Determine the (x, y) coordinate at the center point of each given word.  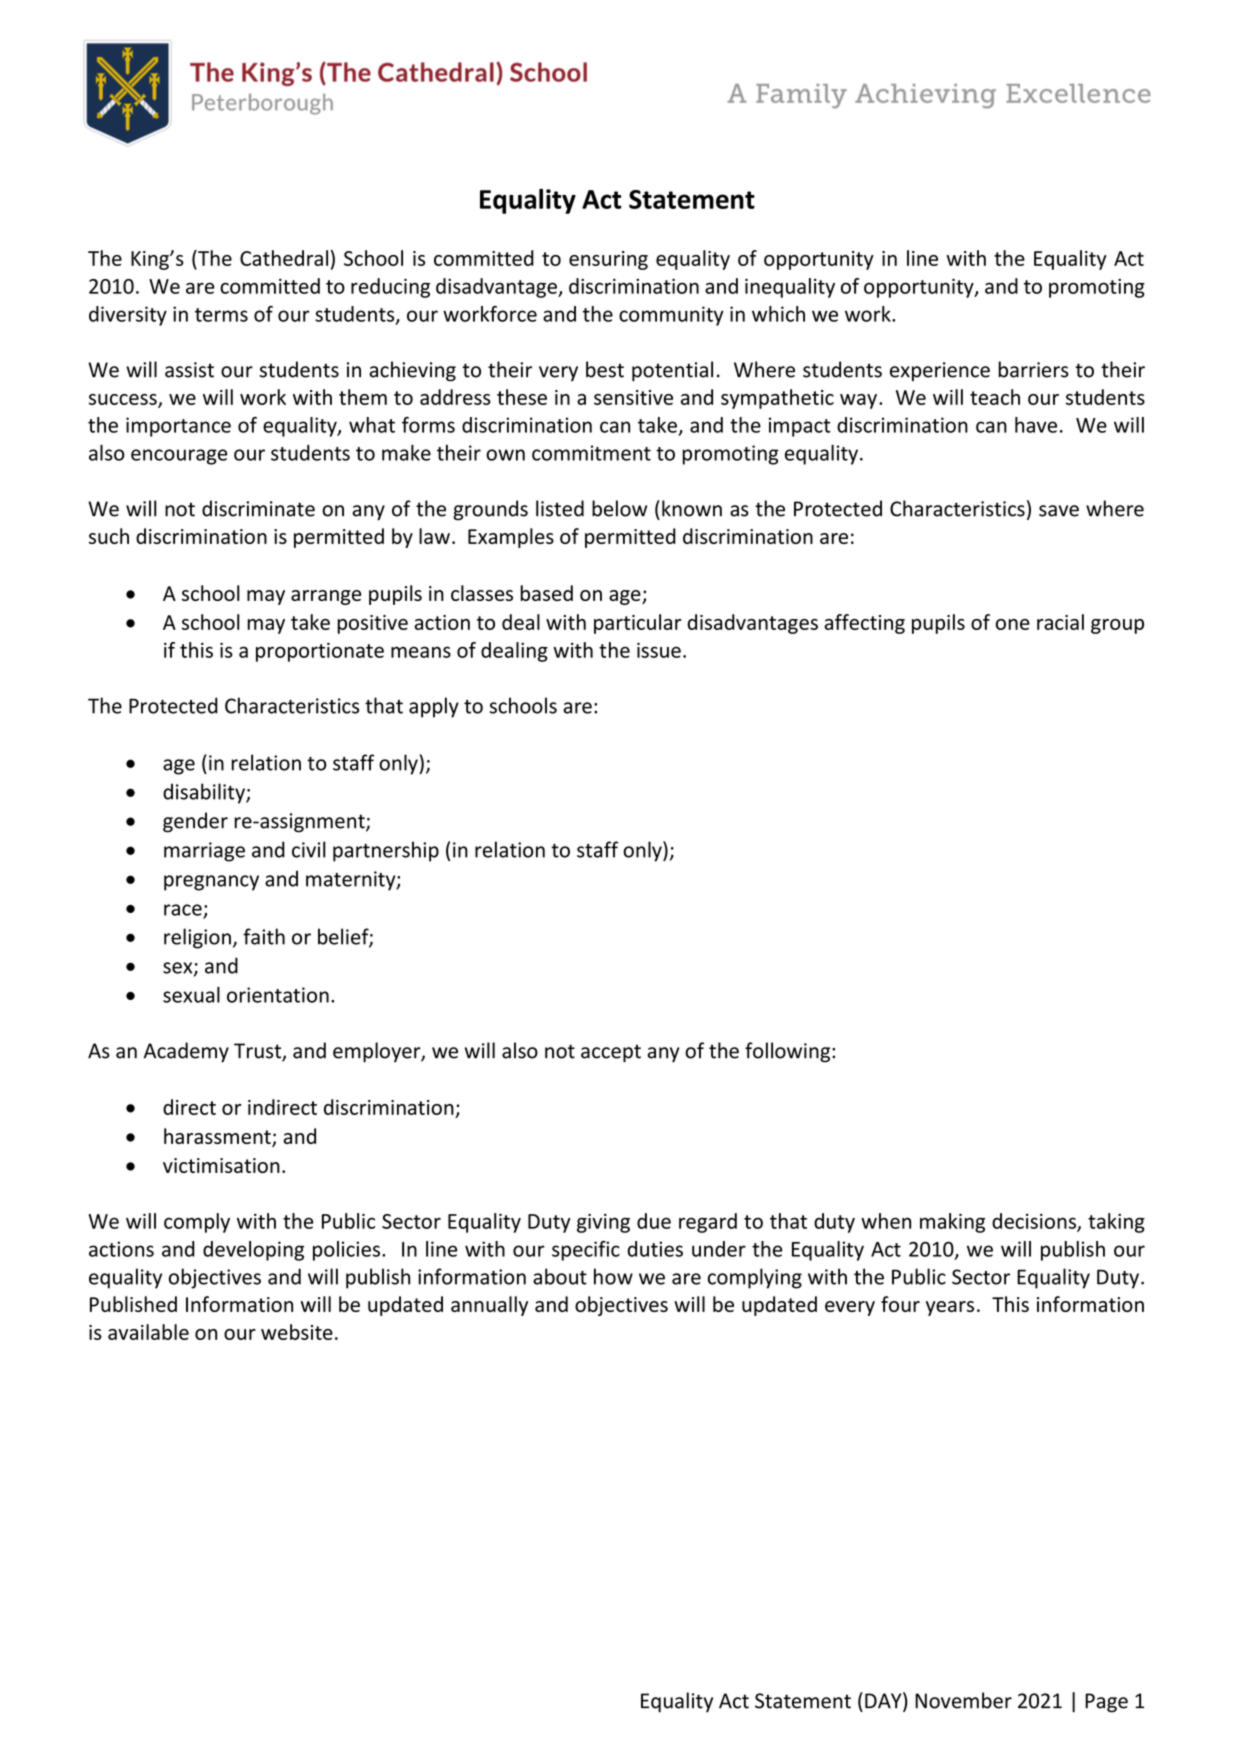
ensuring (608, 260)
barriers (1033, 369)
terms (221, 315)
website (297, 1332)
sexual (191, 994)
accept (611, 1053)
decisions (1035, 1222)
